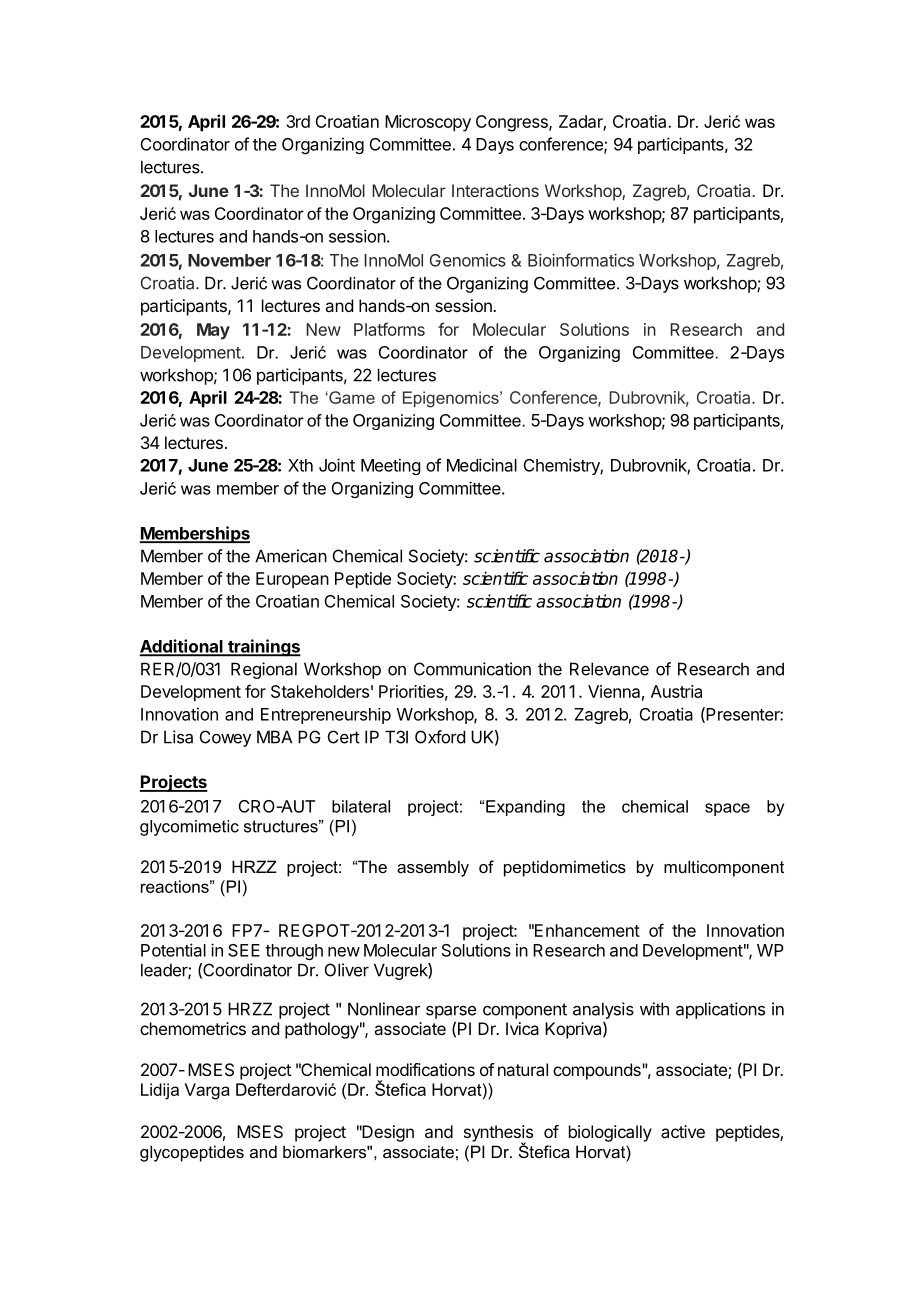 This screenshot has width=924, height=1309. What do you see at coordinates (229, 260) in the screenshot?
I see `November` at bounding box center [229, 260].
